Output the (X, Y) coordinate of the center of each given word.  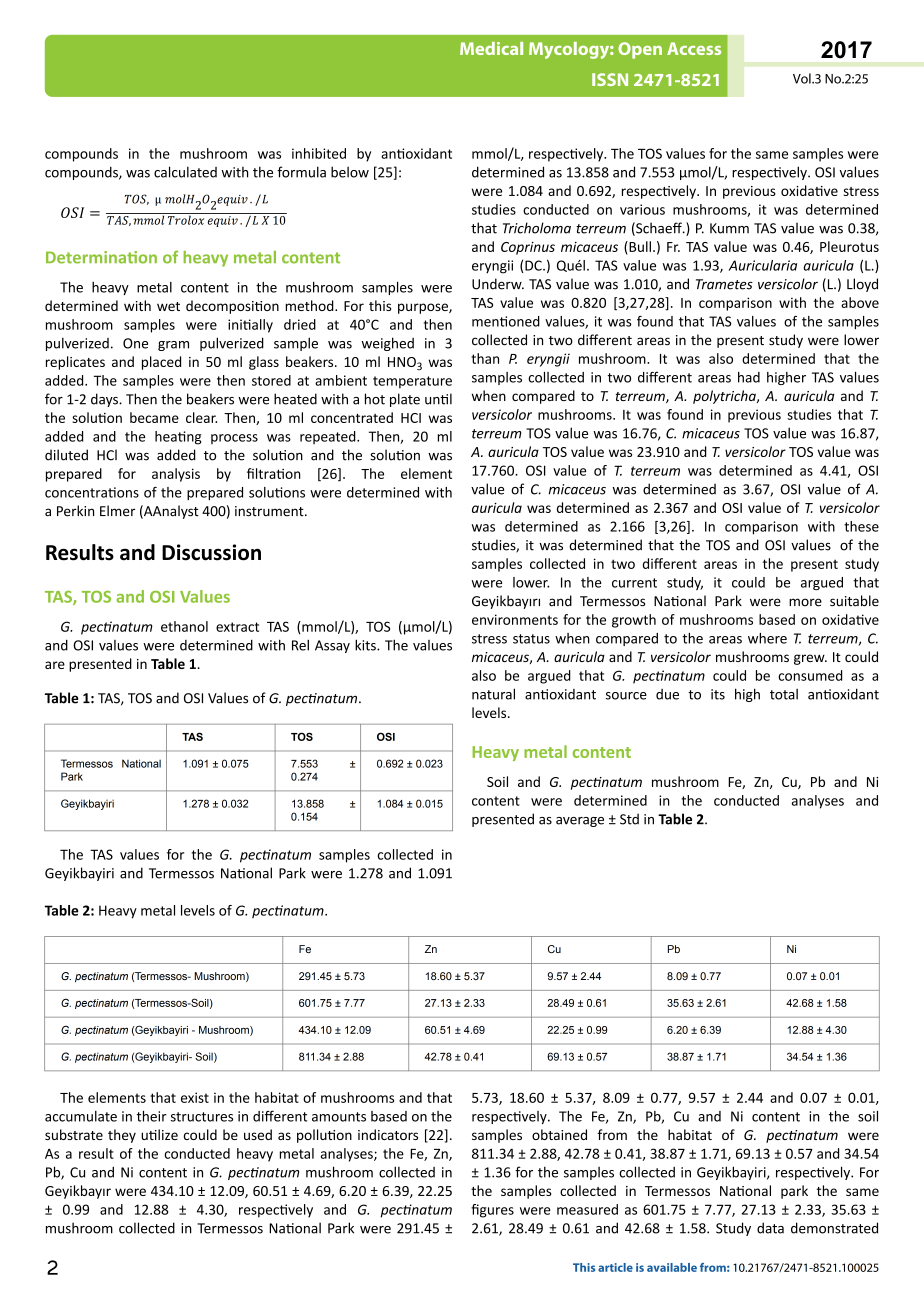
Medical (491, 48)
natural (493, 694)
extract (237, 627)
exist (195, 1097)
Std (629, 819)
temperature (412, 382)
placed (161, 363)
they (122, 1136)
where (767, 638)
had (749, 377)
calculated (185, 172)
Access (694, 48)
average (580, 822)
